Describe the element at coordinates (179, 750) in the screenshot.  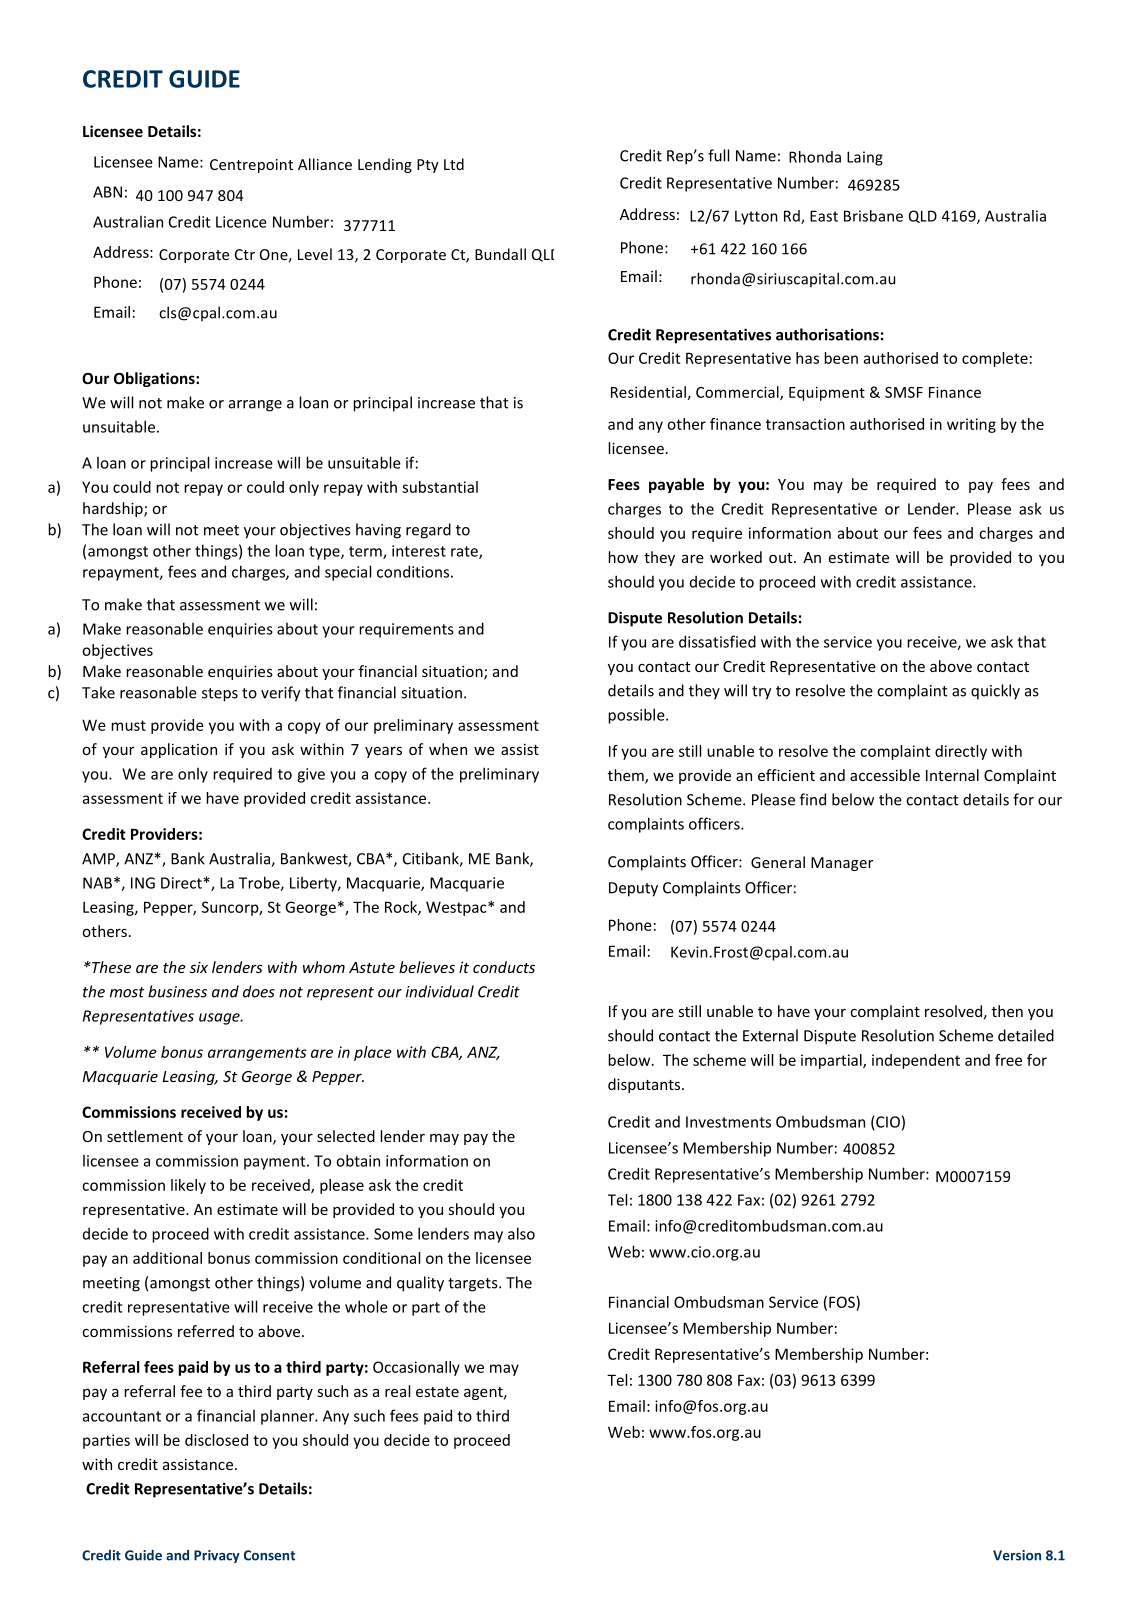
I see `application` at that location.
